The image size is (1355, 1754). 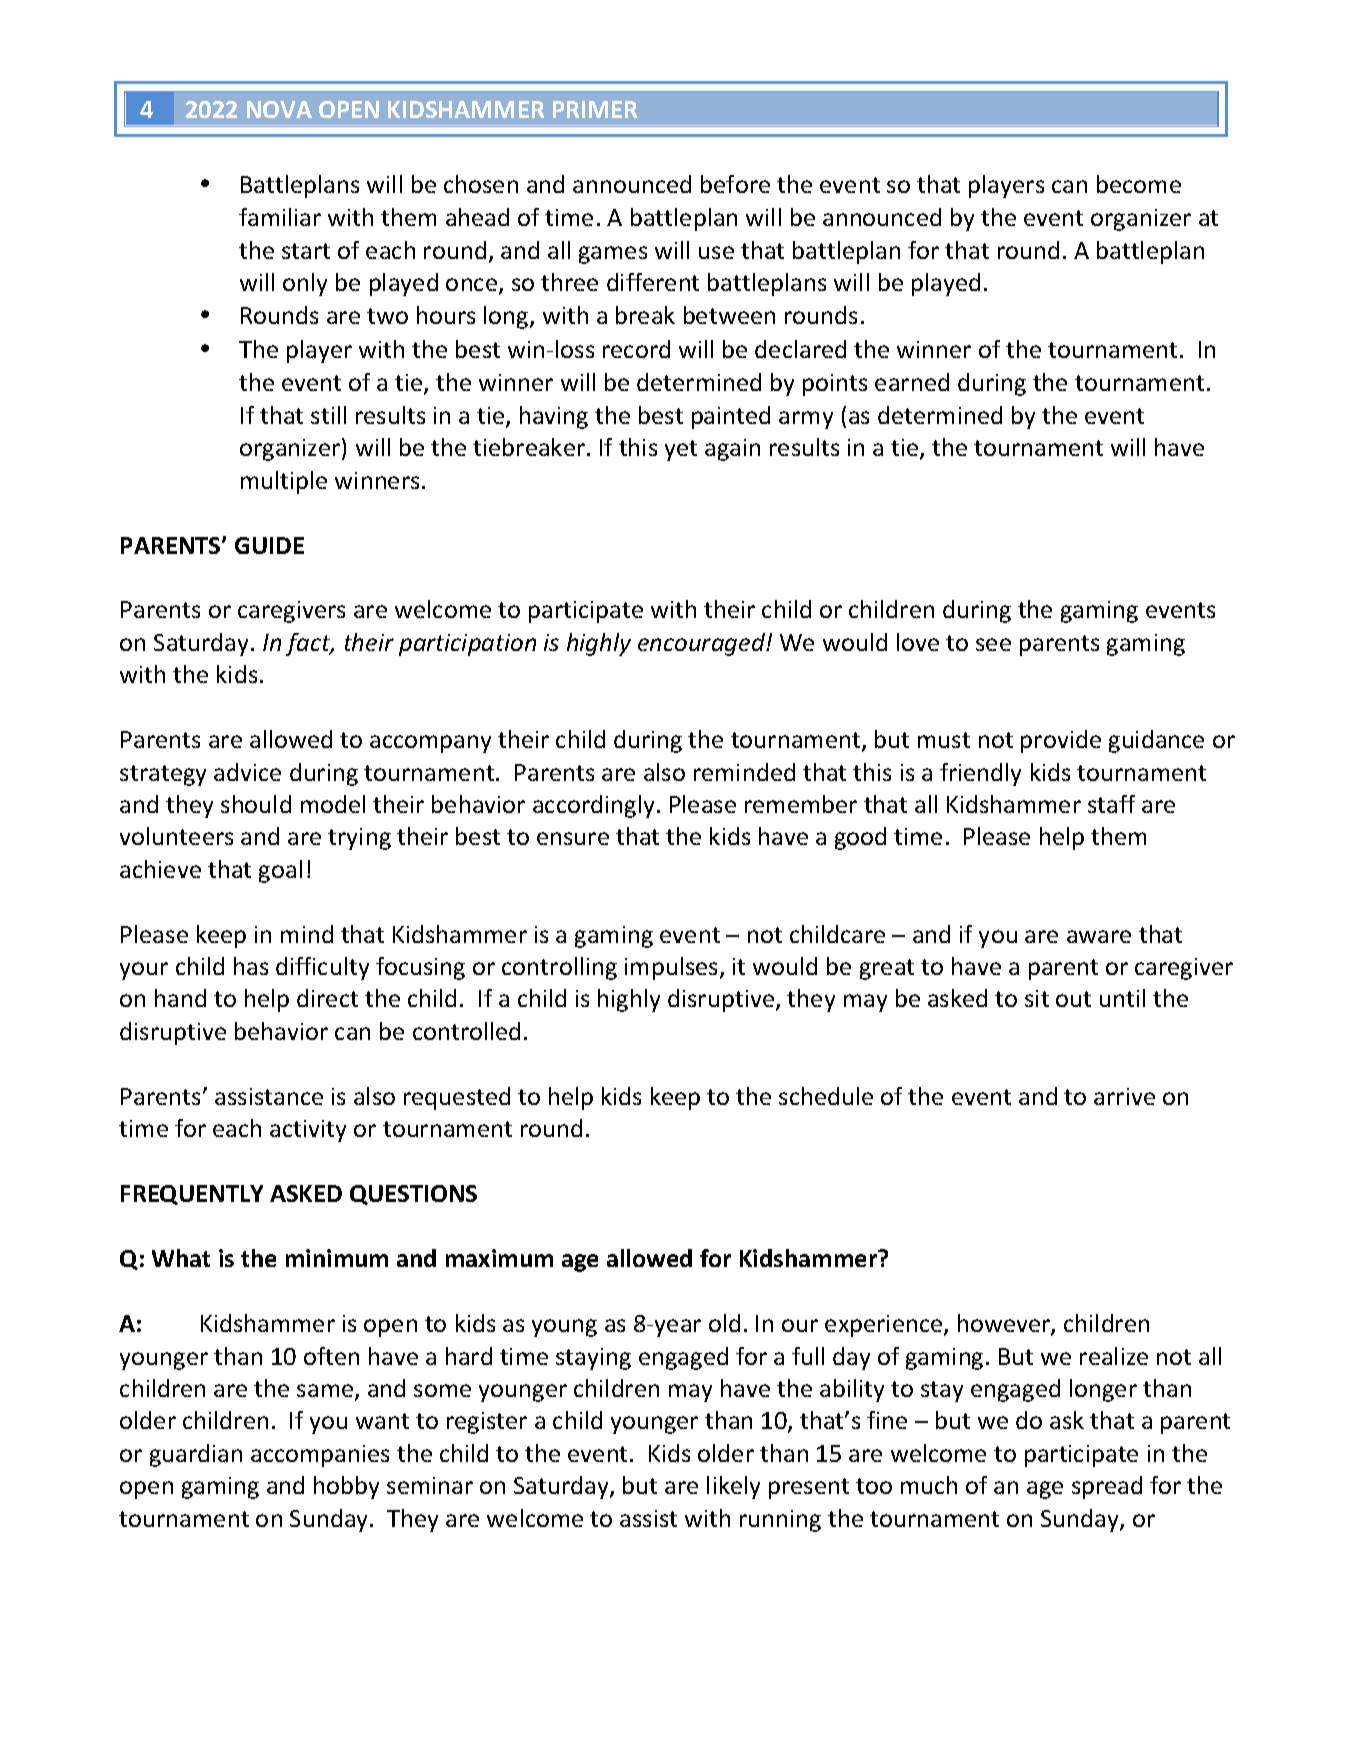 What do you see at coordinates (1107, 1487) in the screenshot?
I see `spread` at bounding box center [1107, 1487].
